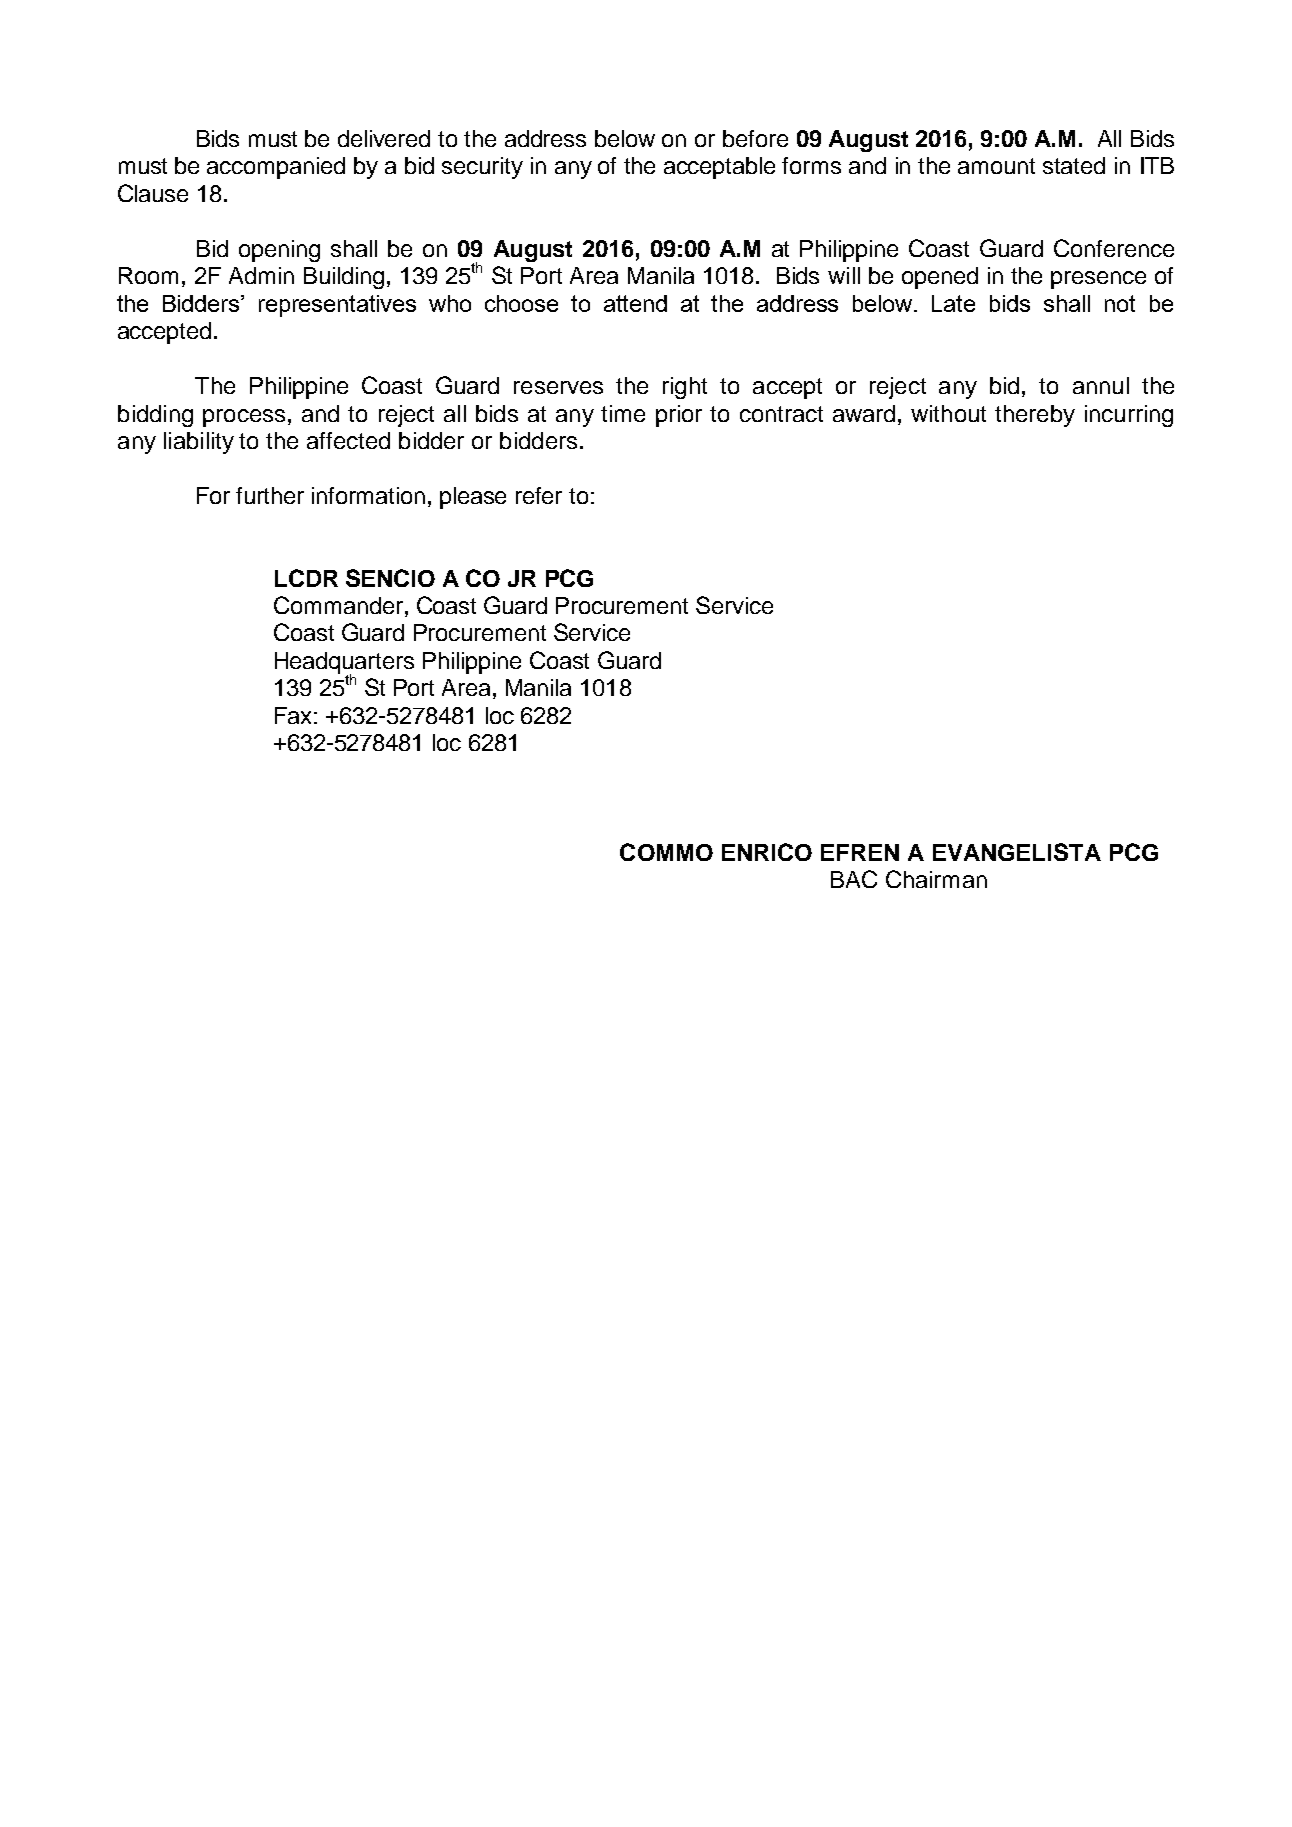 The width and height of the page is (1292, 1827). What do you see at coordinates (685, 388) in the page?
I see `right` at bounding box center [685, 388].
